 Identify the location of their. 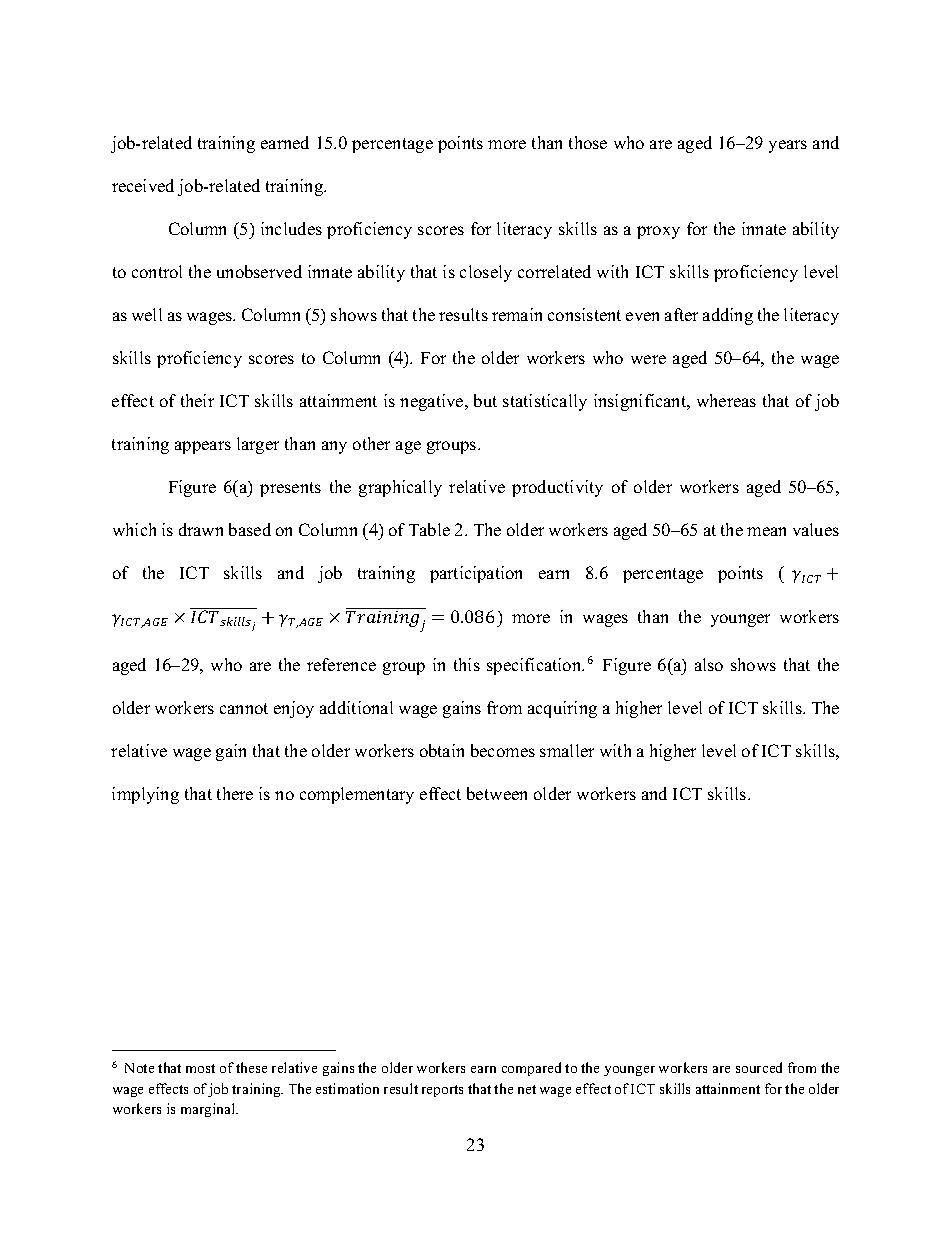
(197, 400).
